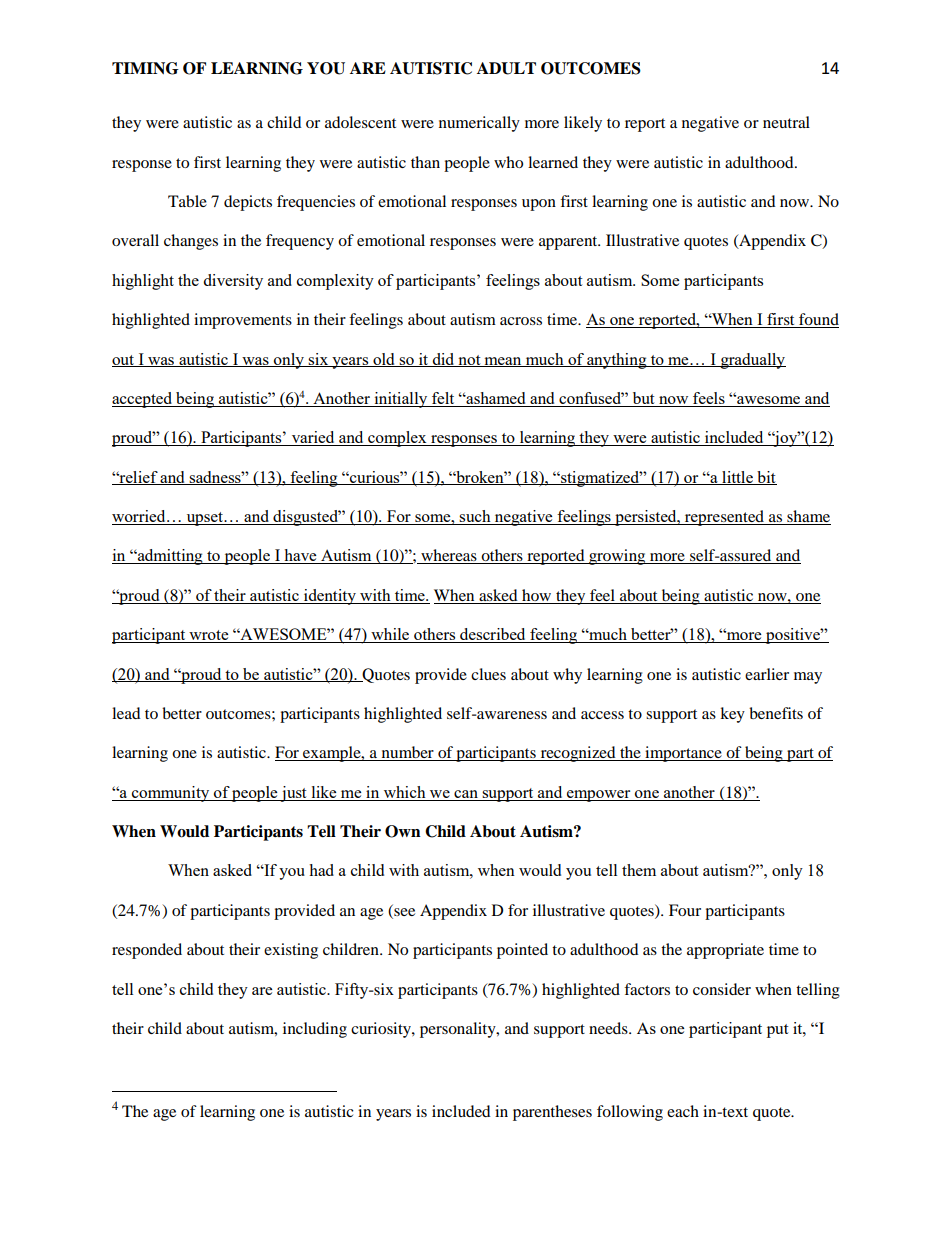  Describe the element at coordinates (170, 557) in the image. I see `admitting` at that location.
